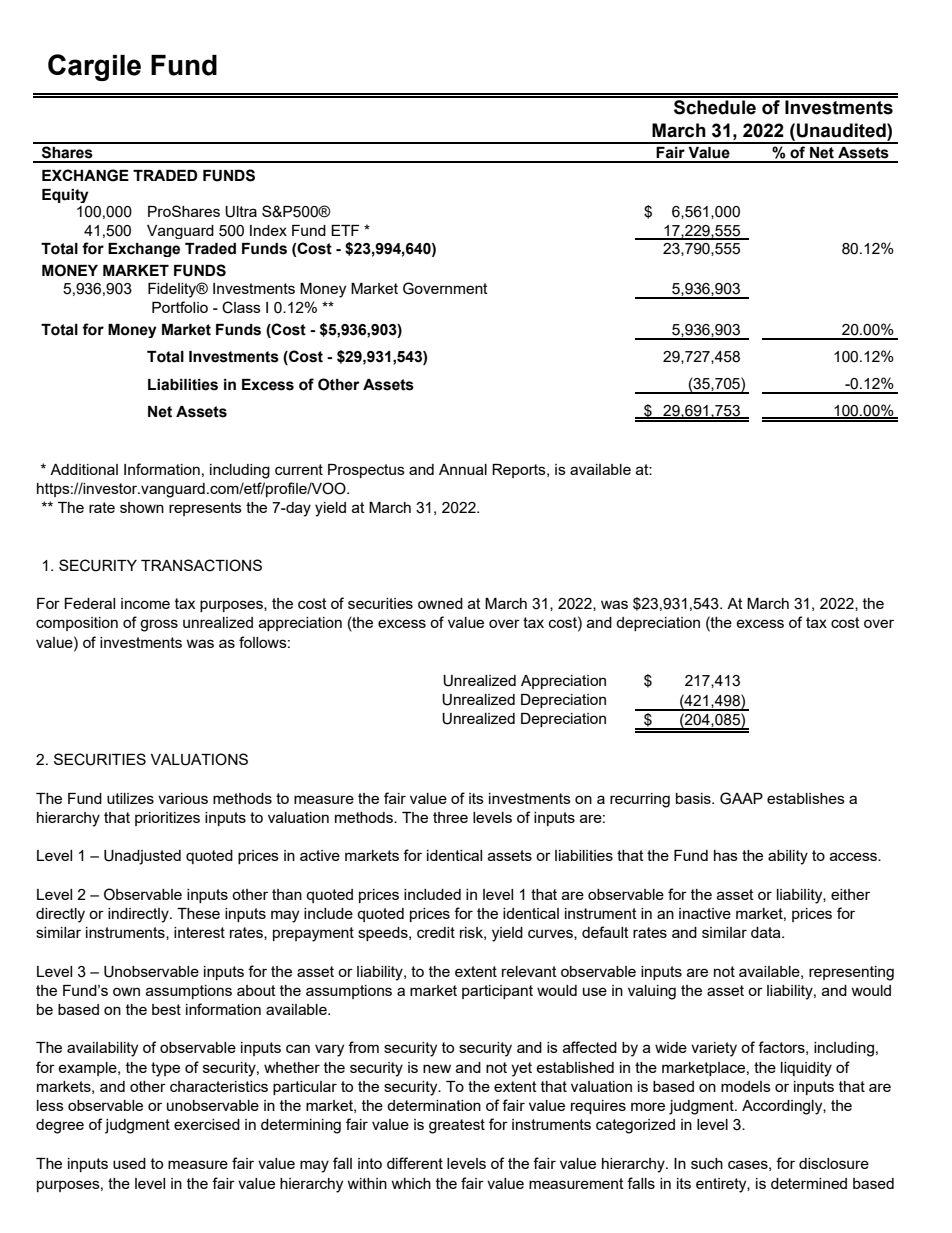 The width and height of the page is (952, 1233). What do you see at coordinates (715, 106) in the page?
I see `Schedule` at bounding box center [715, 106].
